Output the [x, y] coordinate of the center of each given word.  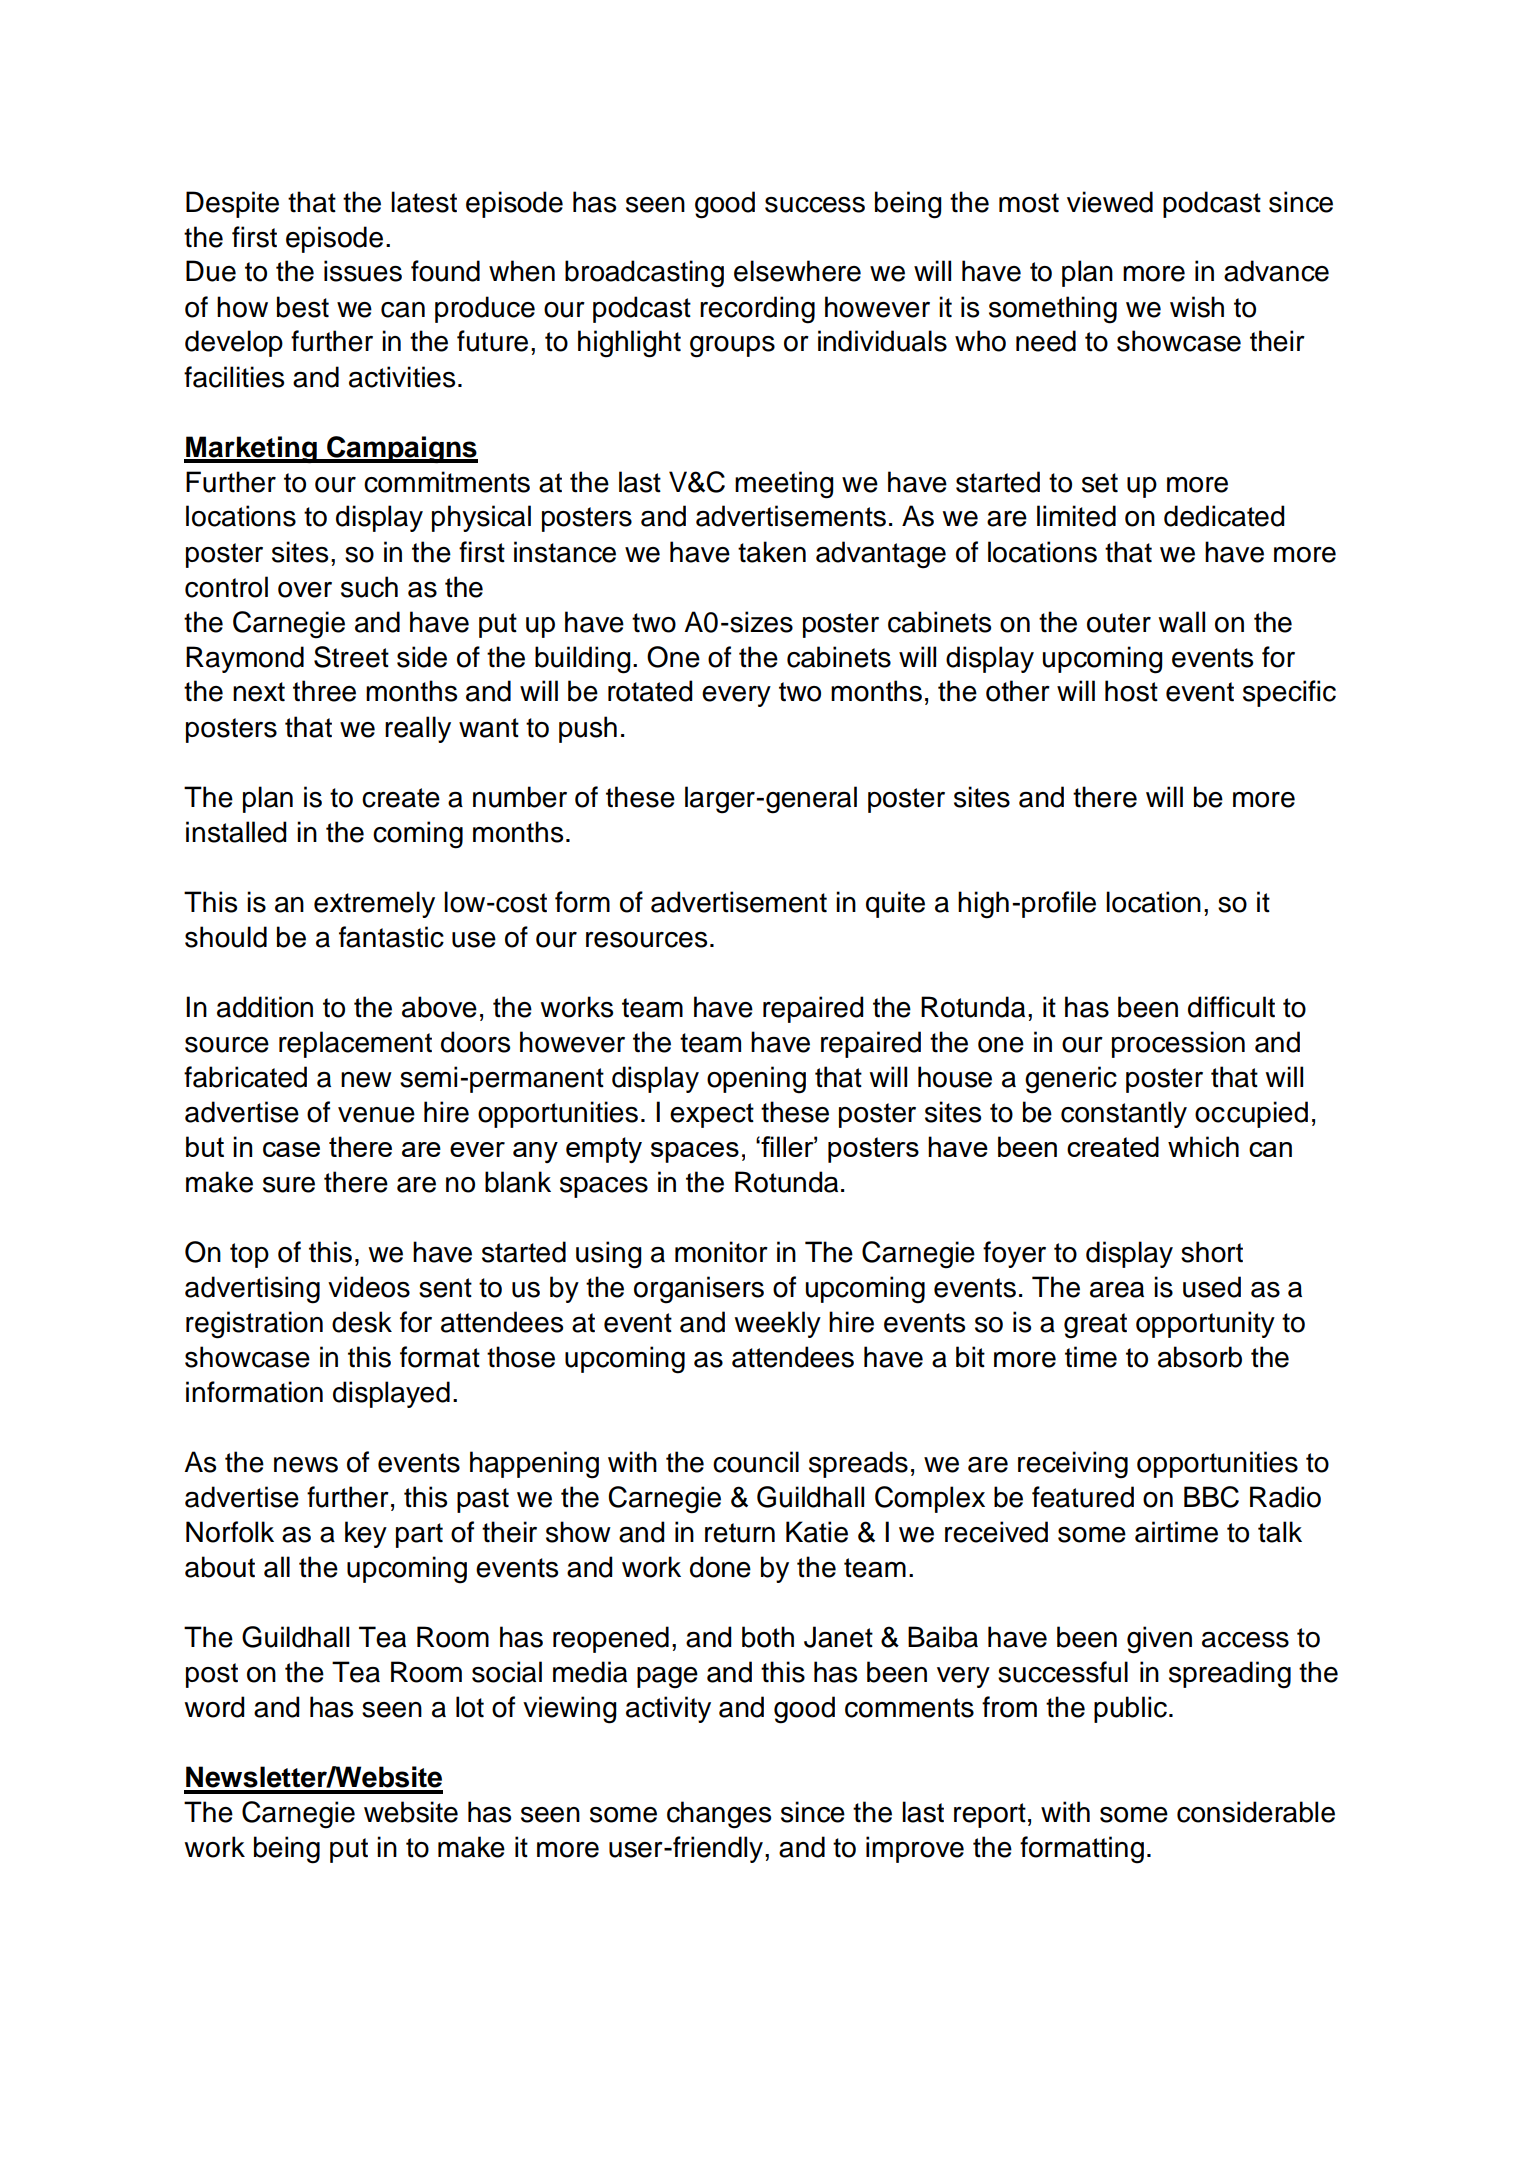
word [214, 1707]
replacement [355, 1044]
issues [363, 271]
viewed [1110, 202]
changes [719, 1815]
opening [756, 1080]
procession [1178, 1044]
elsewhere [797, 271]
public [1130, 1709]
